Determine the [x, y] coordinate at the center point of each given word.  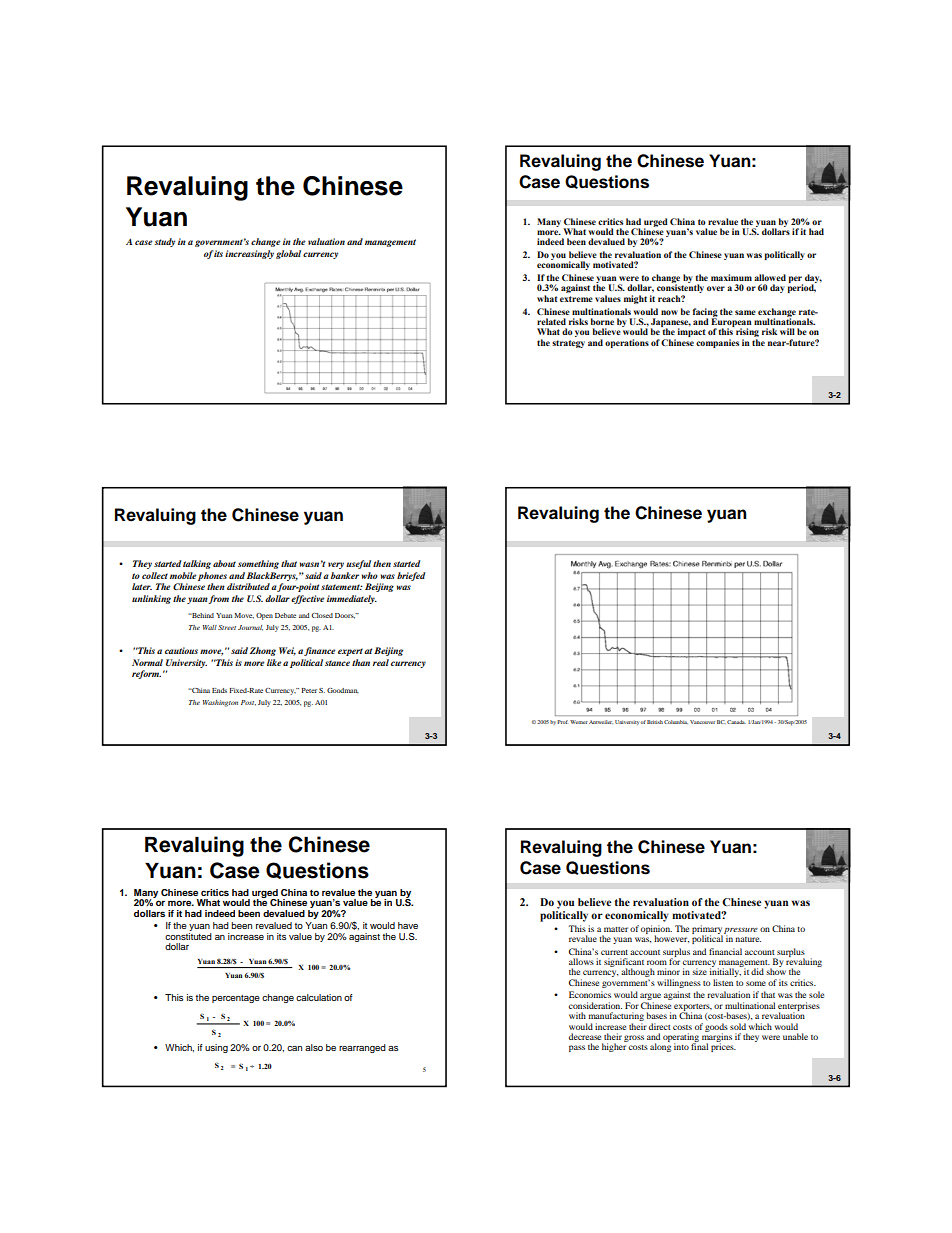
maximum [731, 277]
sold [738, 1026]
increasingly [249, 254]
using [216, 1048]
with [577, 1015]
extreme [576, 299]
